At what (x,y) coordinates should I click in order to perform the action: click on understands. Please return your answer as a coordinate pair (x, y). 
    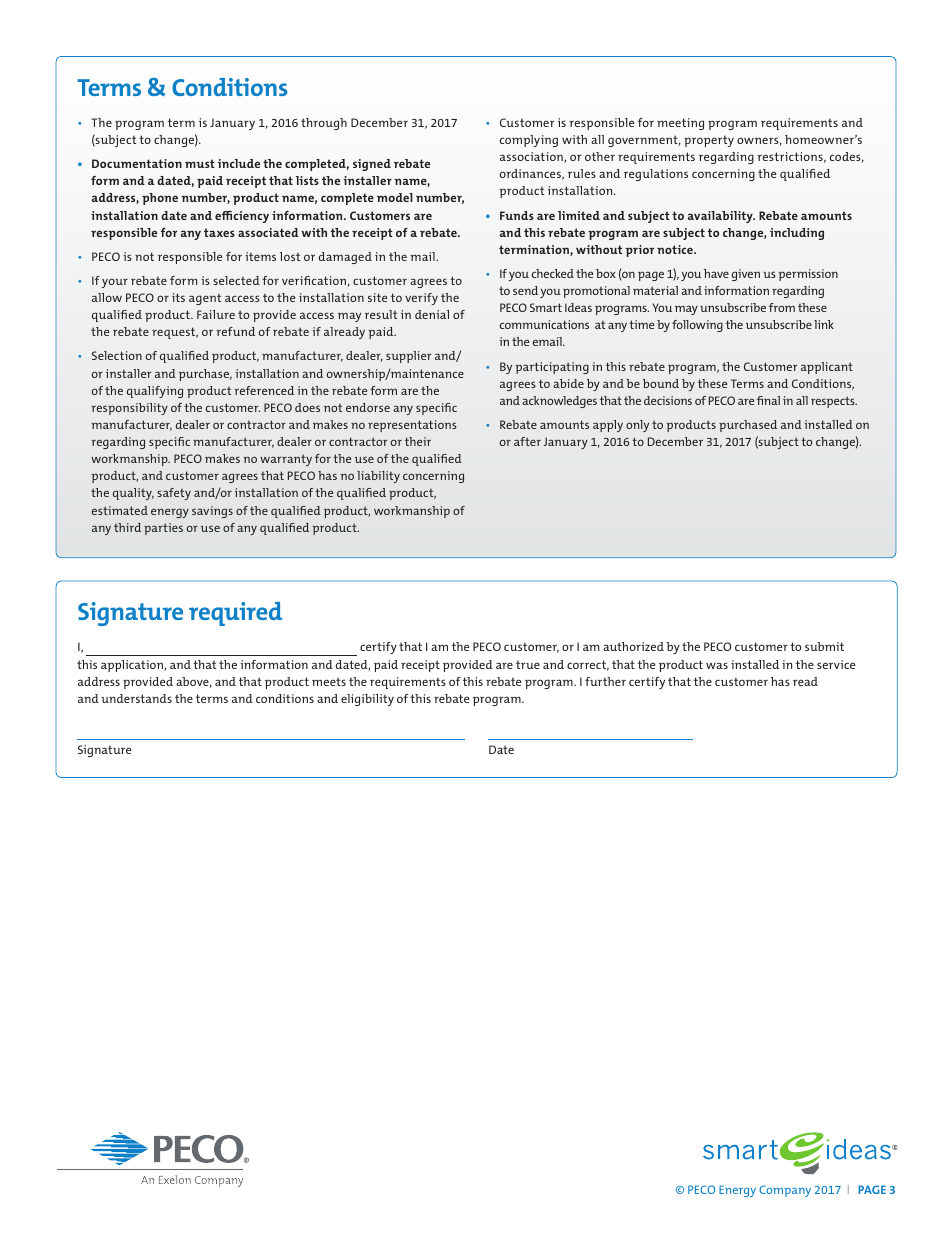
    Looking at the image, I should click on (136, 698).
